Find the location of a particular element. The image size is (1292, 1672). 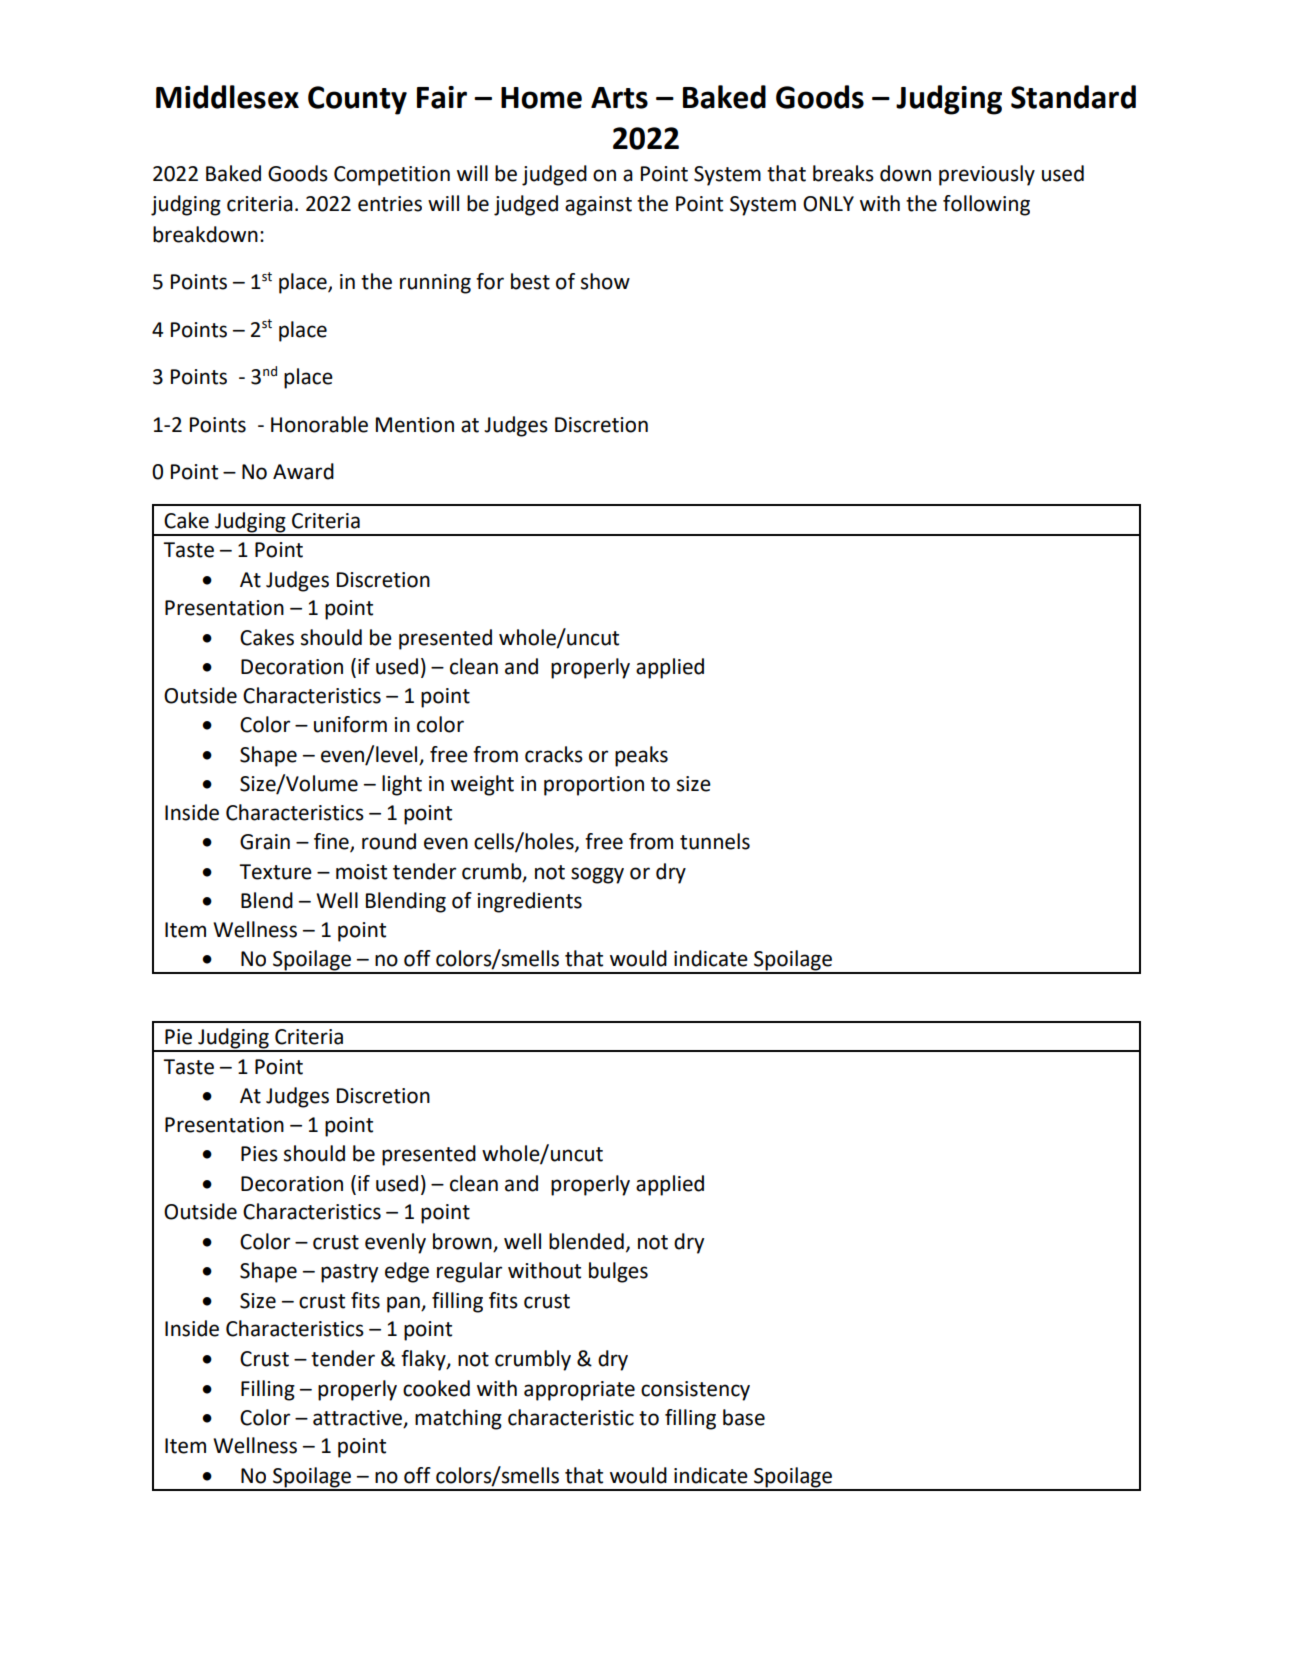

peaks is located at coordinates (641, 756).
